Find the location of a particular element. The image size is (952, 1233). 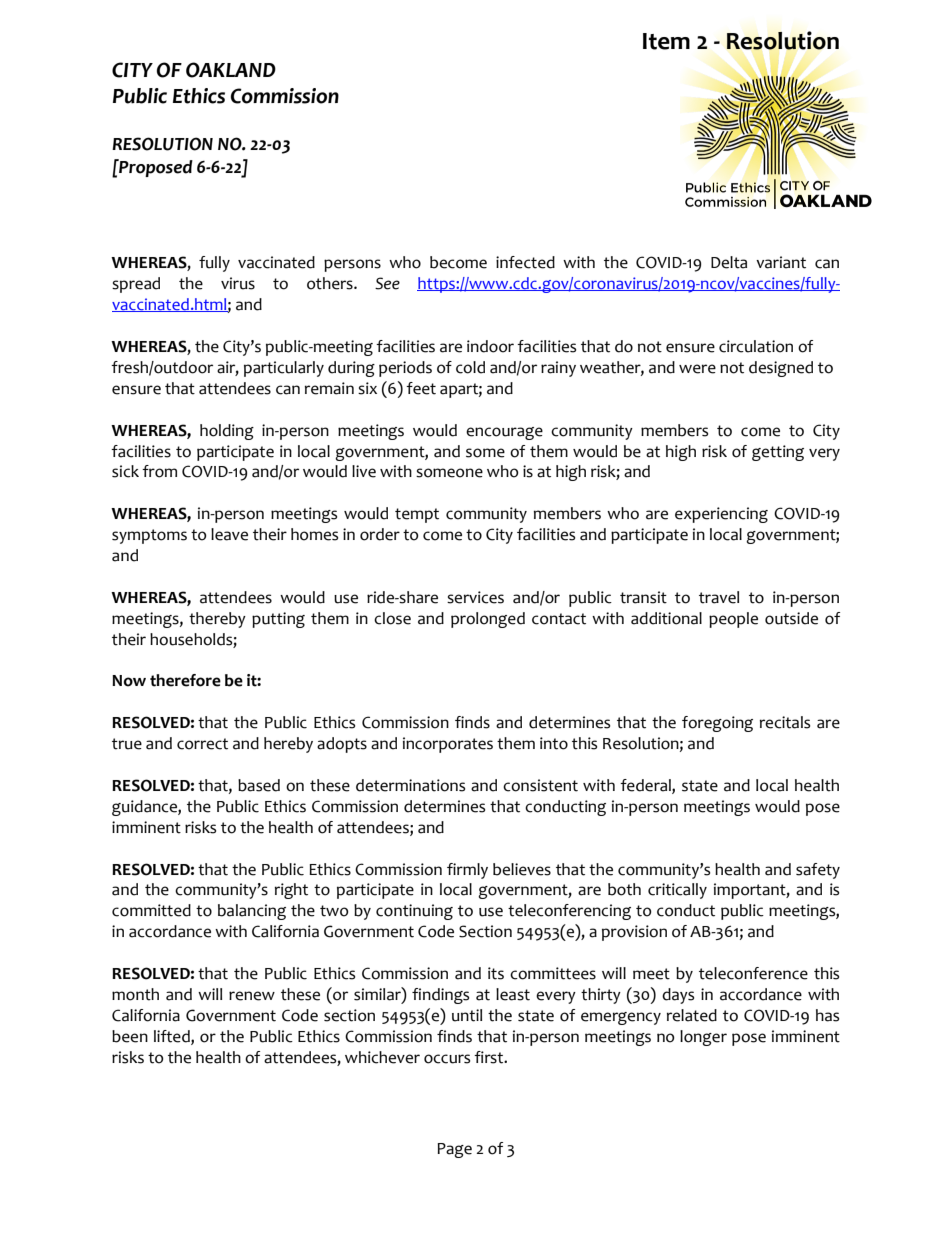

services is located at coordinates (475, 597).
